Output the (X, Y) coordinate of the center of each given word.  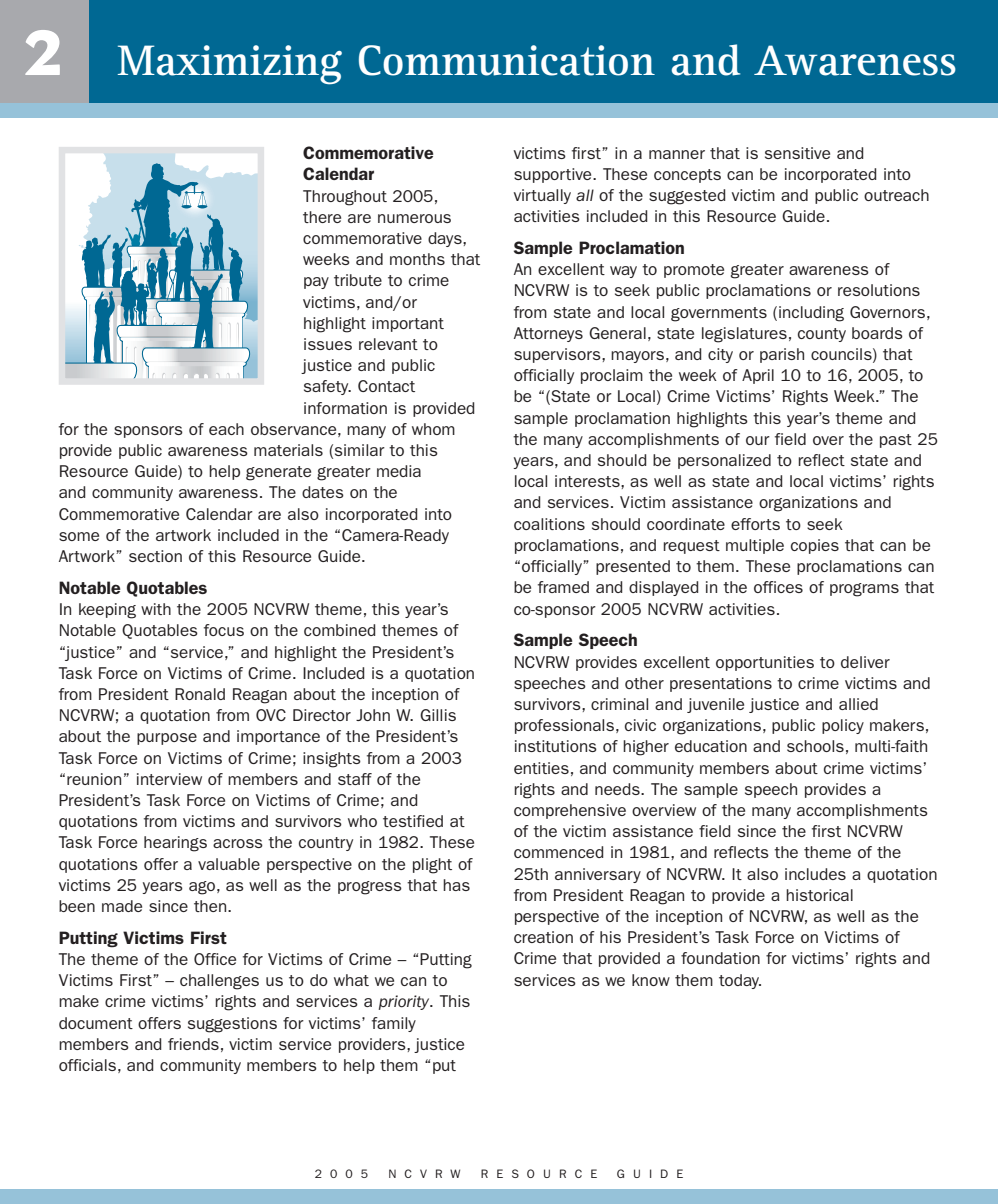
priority (405, 1002)
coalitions (549, 524)
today (740, 981)
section (155, 556)
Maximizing (230, 65)
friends (193, 1044)
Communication (507, 60)
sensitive (797, 153)
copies (815, 546)
